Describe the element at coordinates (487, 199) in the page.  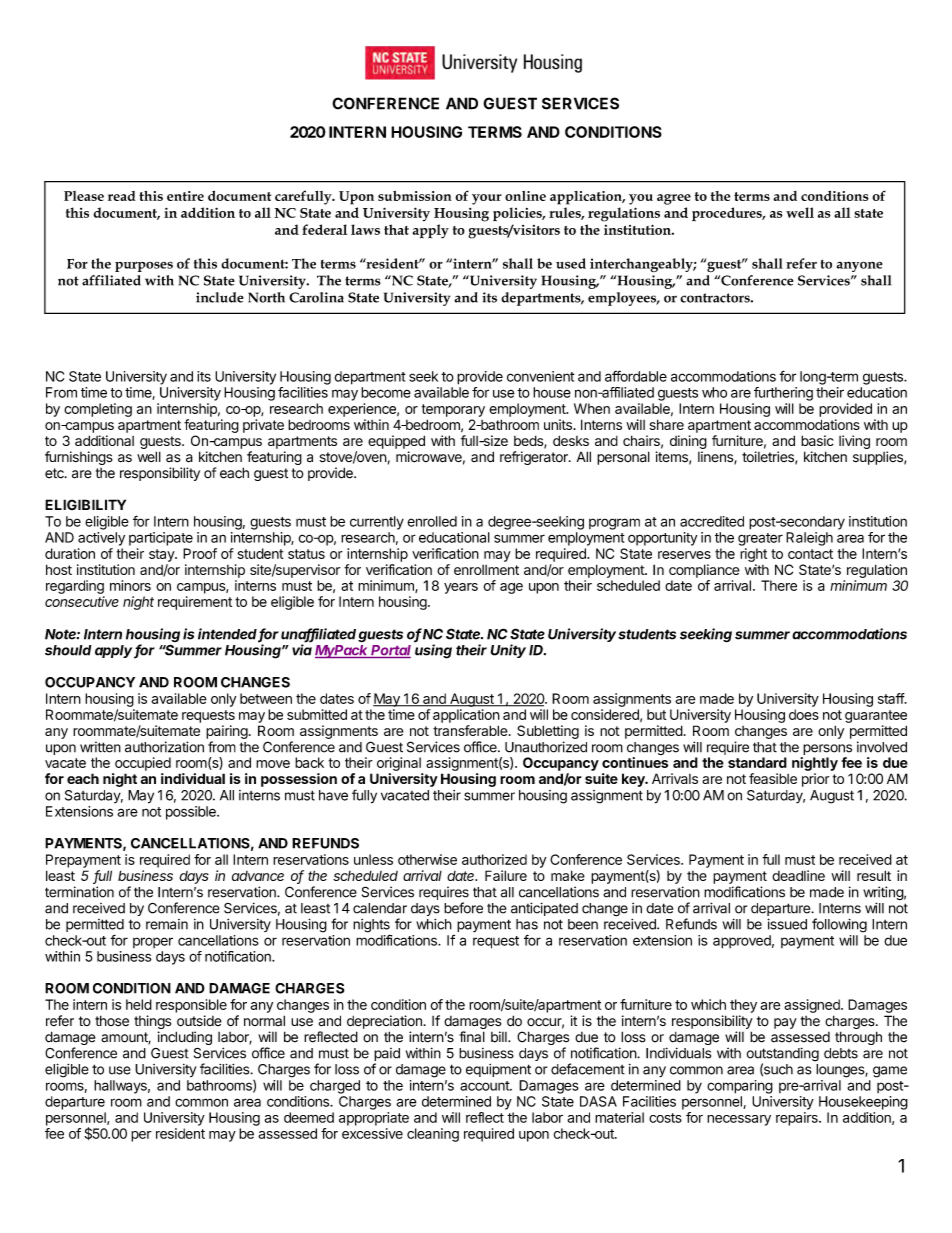
I see `your` at that location.
